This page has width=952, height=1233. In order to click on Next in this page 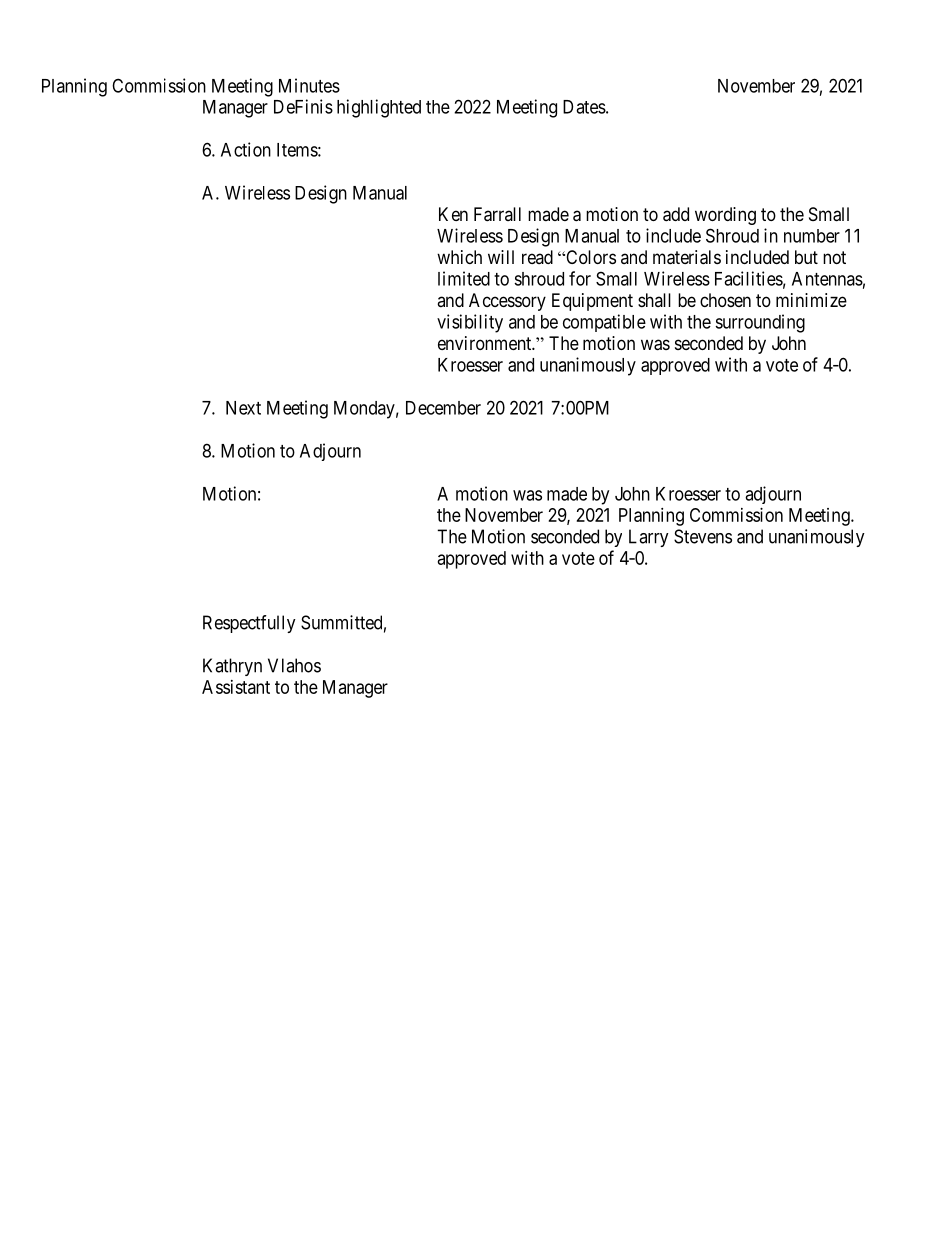, I will do `click(243, 408)`.
